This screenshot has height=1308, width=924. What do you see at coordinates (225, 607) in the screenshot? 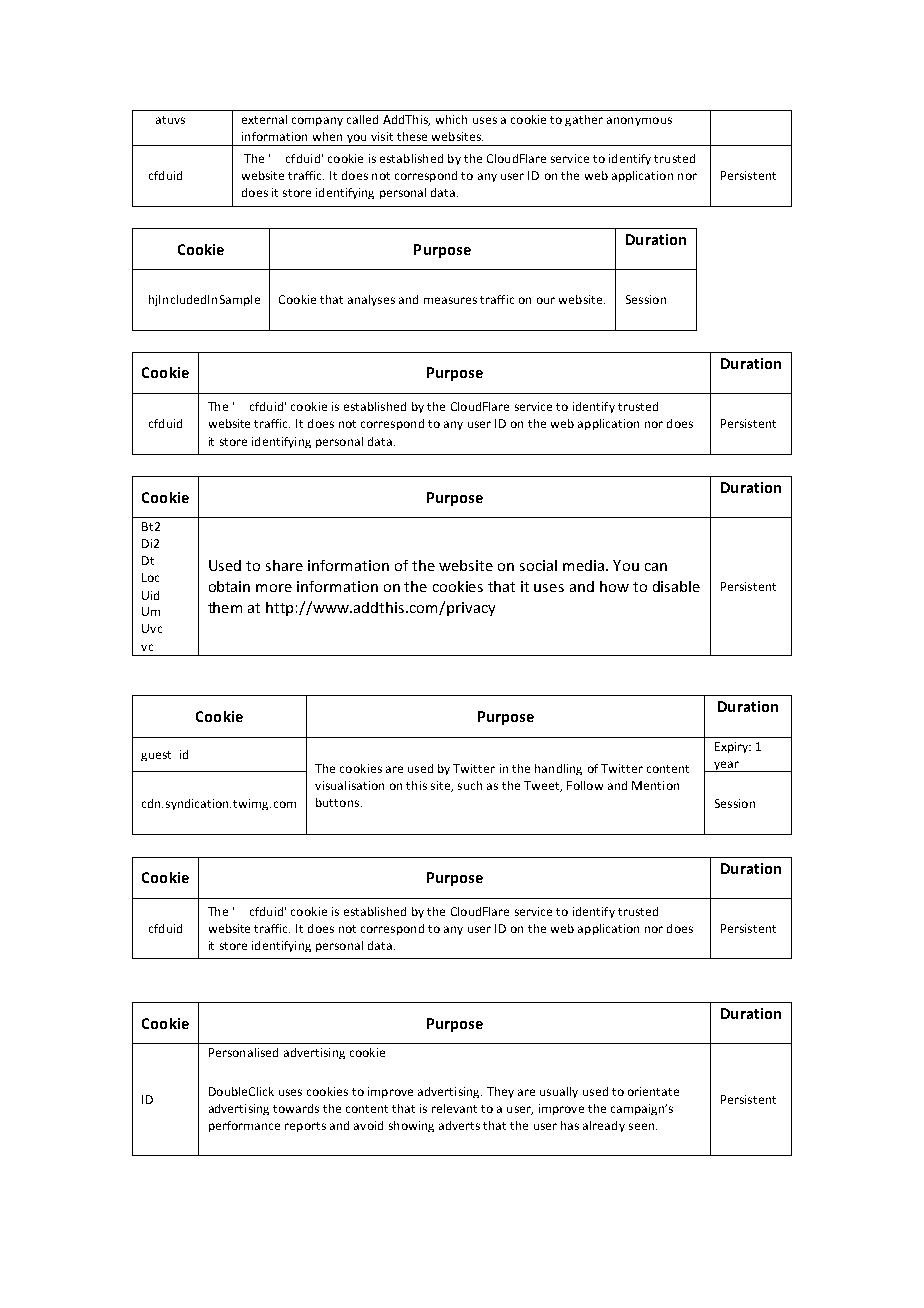
I see `them` at bounding box center [225, 607].
